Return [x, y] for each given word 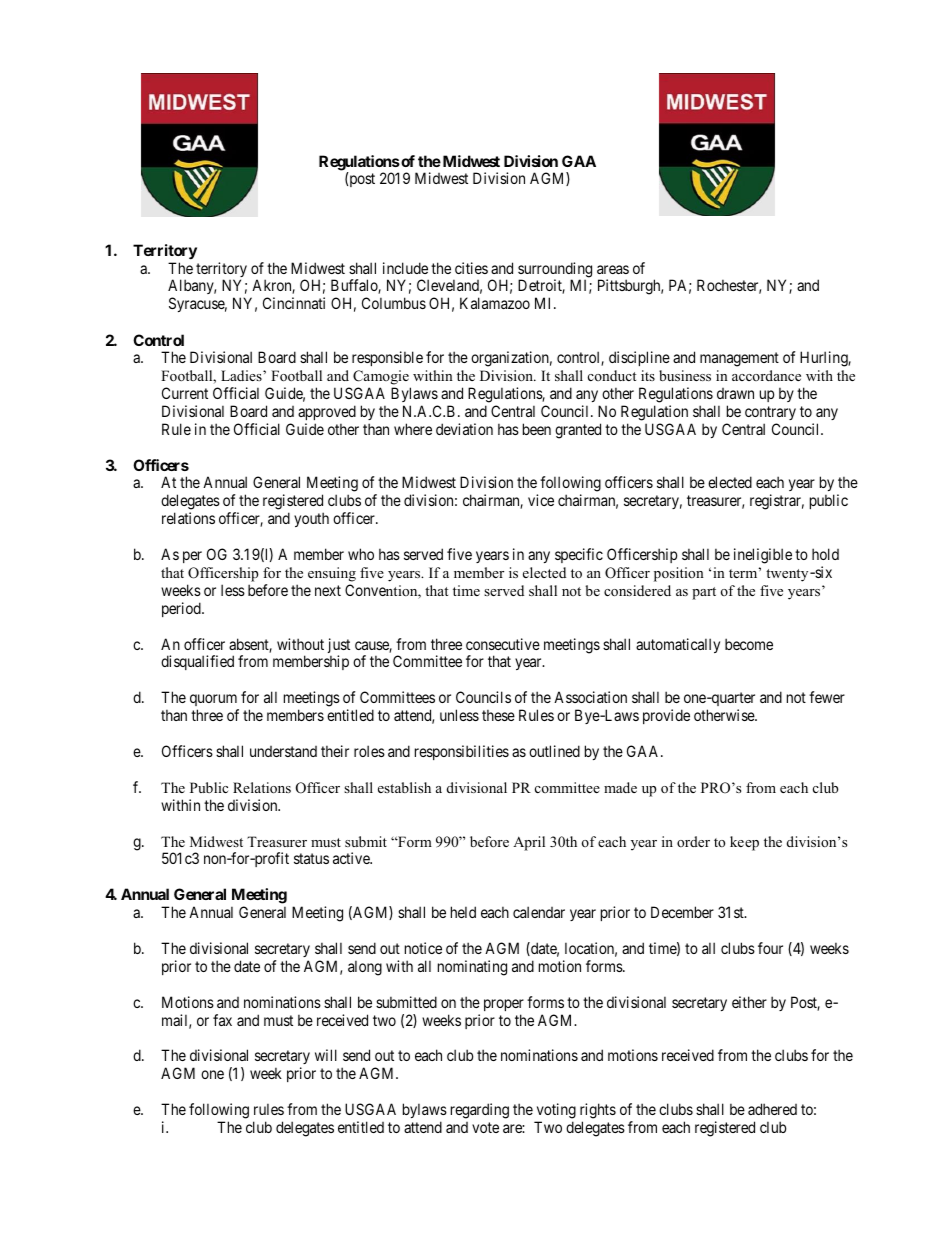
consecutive [503, 644]
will [326, 1055]
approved [327, 412]
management [739, 359]
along [365, 968]
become [749, 644]
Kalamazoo [495, 303]
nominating [472, 968]
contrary [770, 413]
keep [744, 843]
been [537, 429]
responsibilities [462, 752]
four [770, 948]
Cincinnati [294, 303]
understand [283, 751]
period [182, 609]
